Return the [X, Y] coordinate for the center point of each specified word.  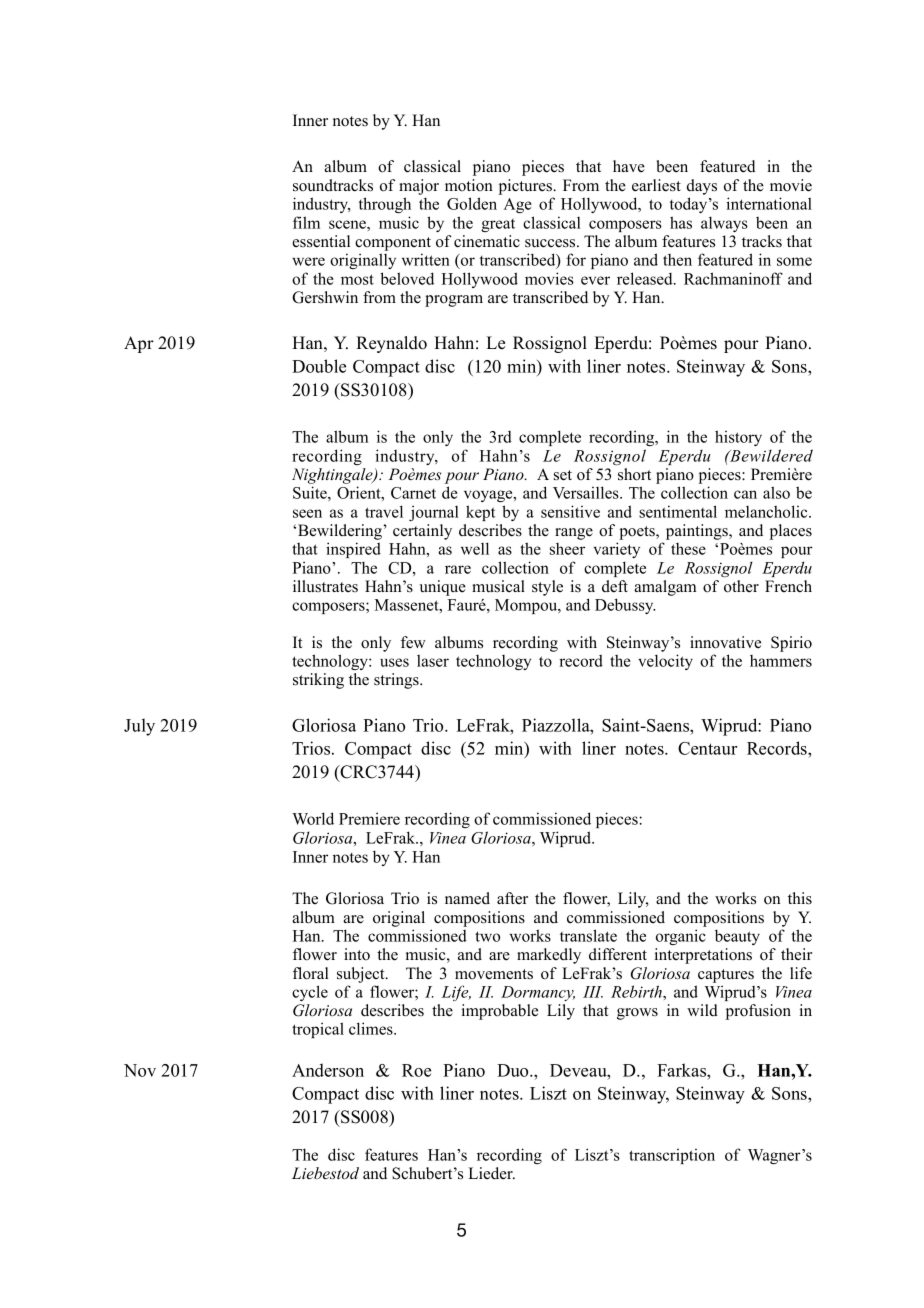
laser [433, 660]
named [467, 898]
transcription [672, 1156]
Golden [472, 203]
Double [319, 366]
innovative [725, 642]
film [306, 222]
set [563, 475]
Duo [514, 1070]
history [738, 438]
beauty [737, 937]
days [702, 187]
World [313, 818]
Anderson [328, 1070]
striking [318, 681]
